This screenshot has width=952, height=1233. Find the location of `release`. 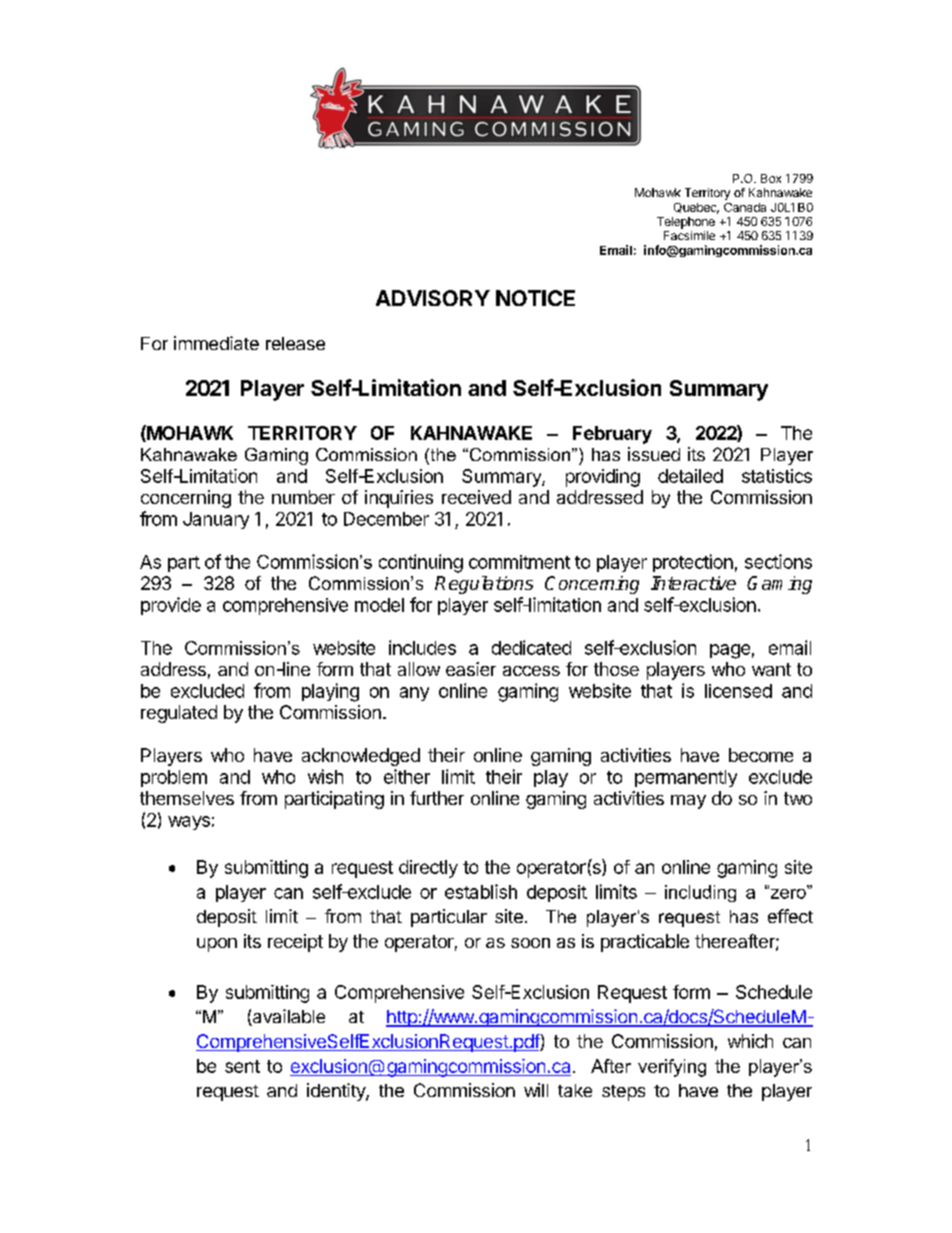

release is located at coordinates (295, 343).
